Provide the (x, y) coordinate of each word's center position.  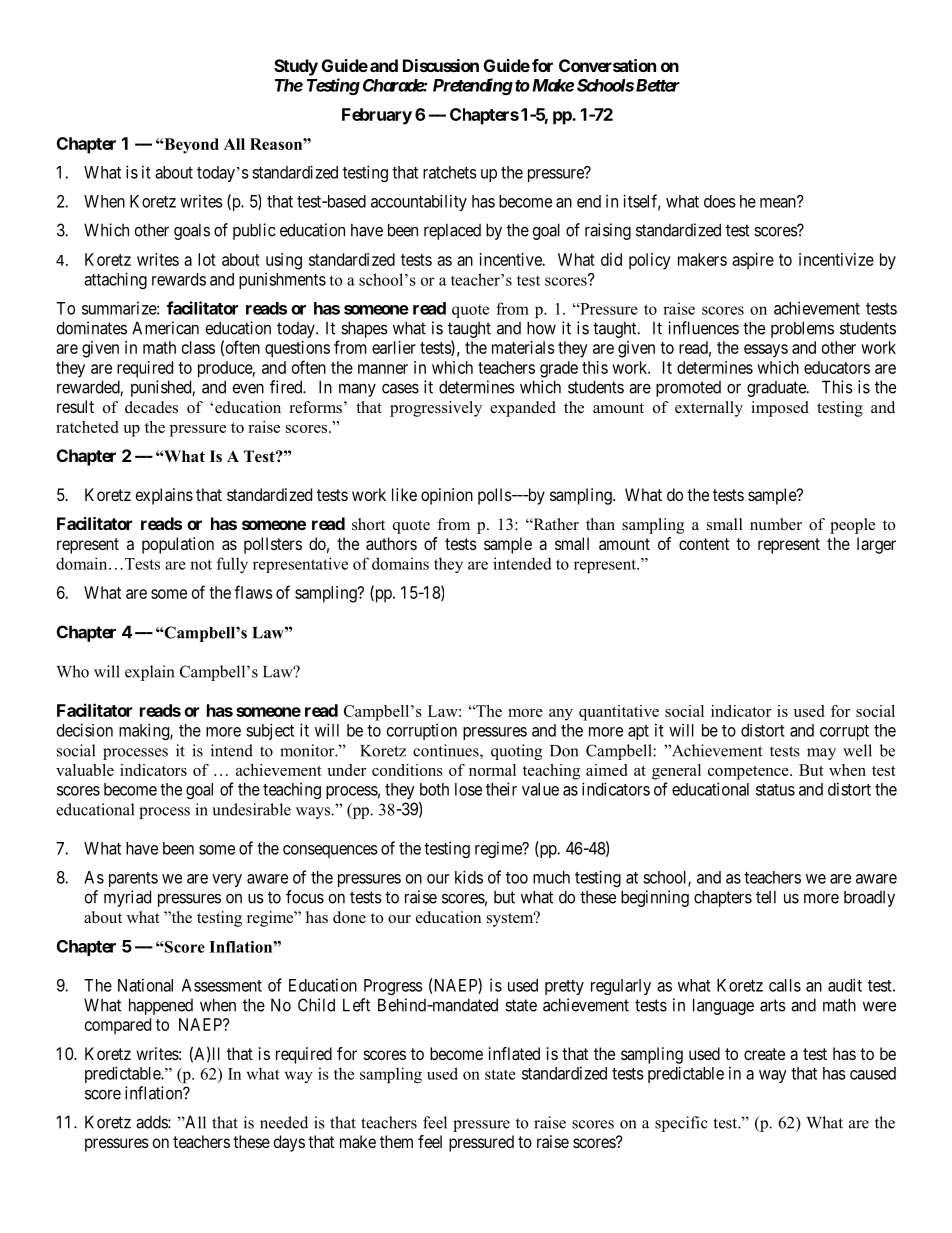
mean (779, 202)
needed (284, 1122)
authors (391, 543)
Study (296, 67)
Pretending (473, 86)
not (201, 564)
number (776, 524)
